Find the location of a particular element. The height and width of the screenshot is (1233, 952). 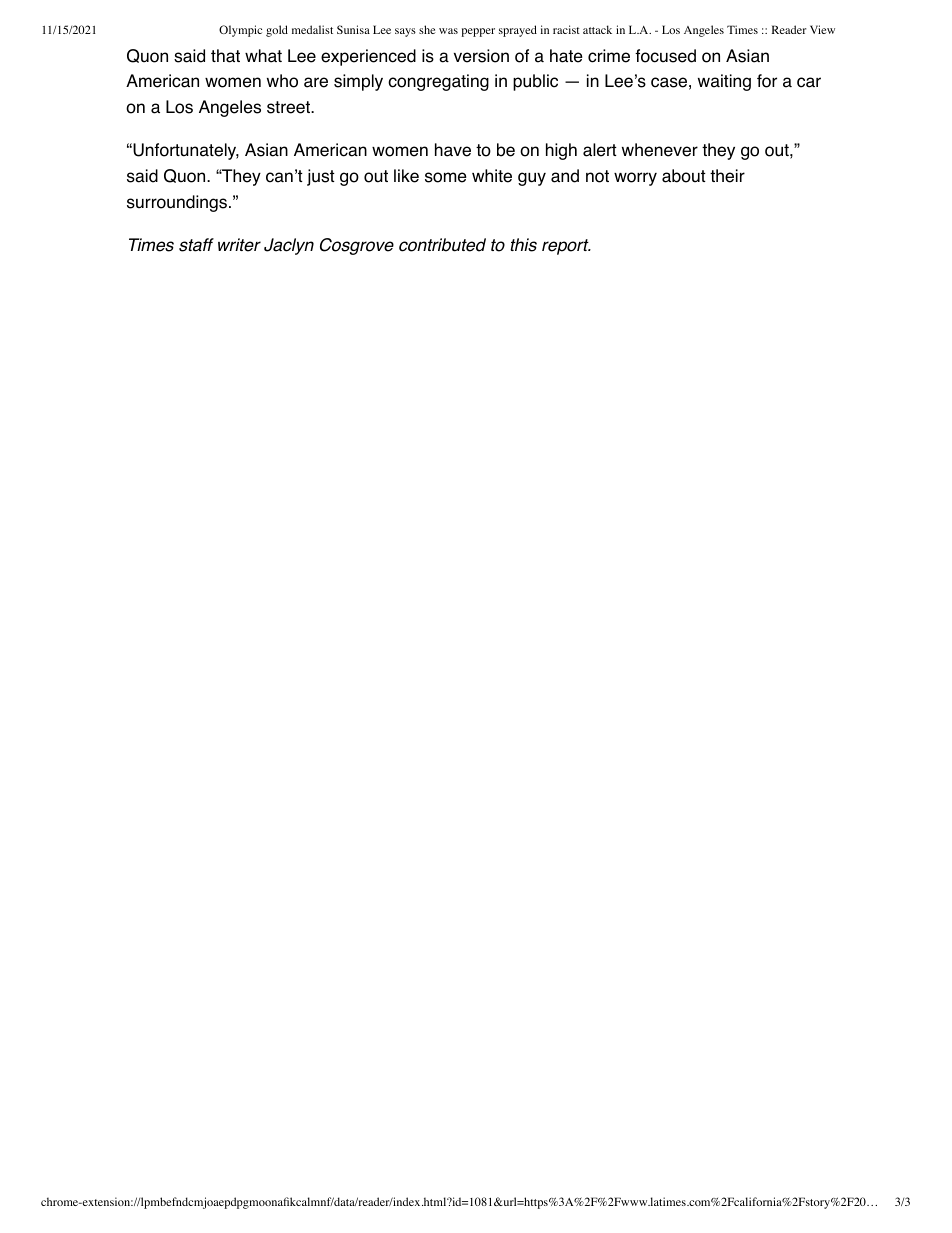

Olympic is located at coordinates (240, 31).
